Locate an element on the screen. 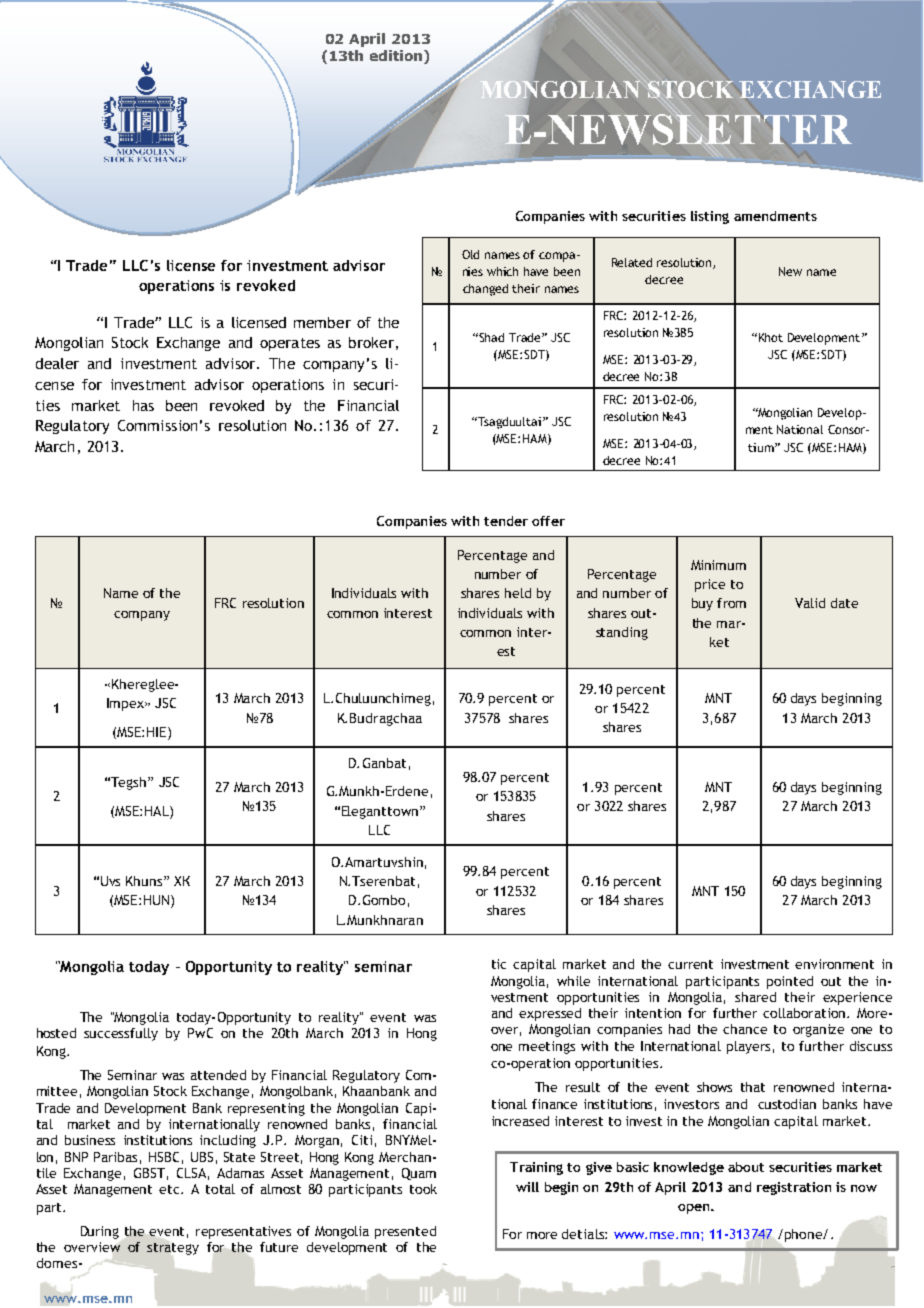  successfully is located at coordinates (121, 1034).
